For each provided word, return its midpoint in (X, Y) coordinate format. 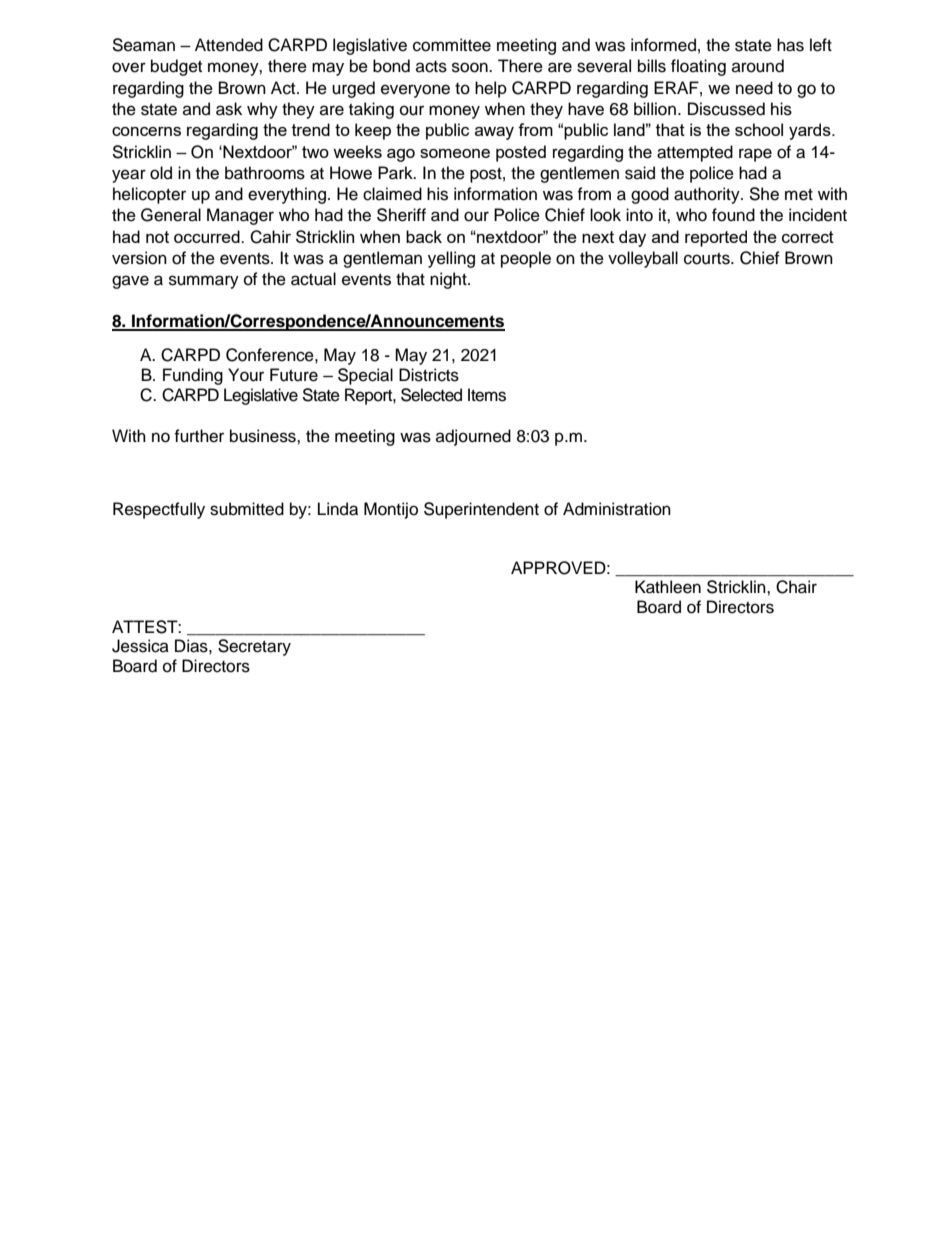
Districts (429, 375)
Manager (240, 216)
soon (471, 67)
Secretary (254, 647)
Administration (617, 509)
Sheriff (401, 215)
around (758, 66)
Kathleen (668, 587)
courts (708, 259)
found (733, 215)
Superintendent (481, 510)
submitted (247, 509)
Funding (193, 376)
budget (176, 67)
